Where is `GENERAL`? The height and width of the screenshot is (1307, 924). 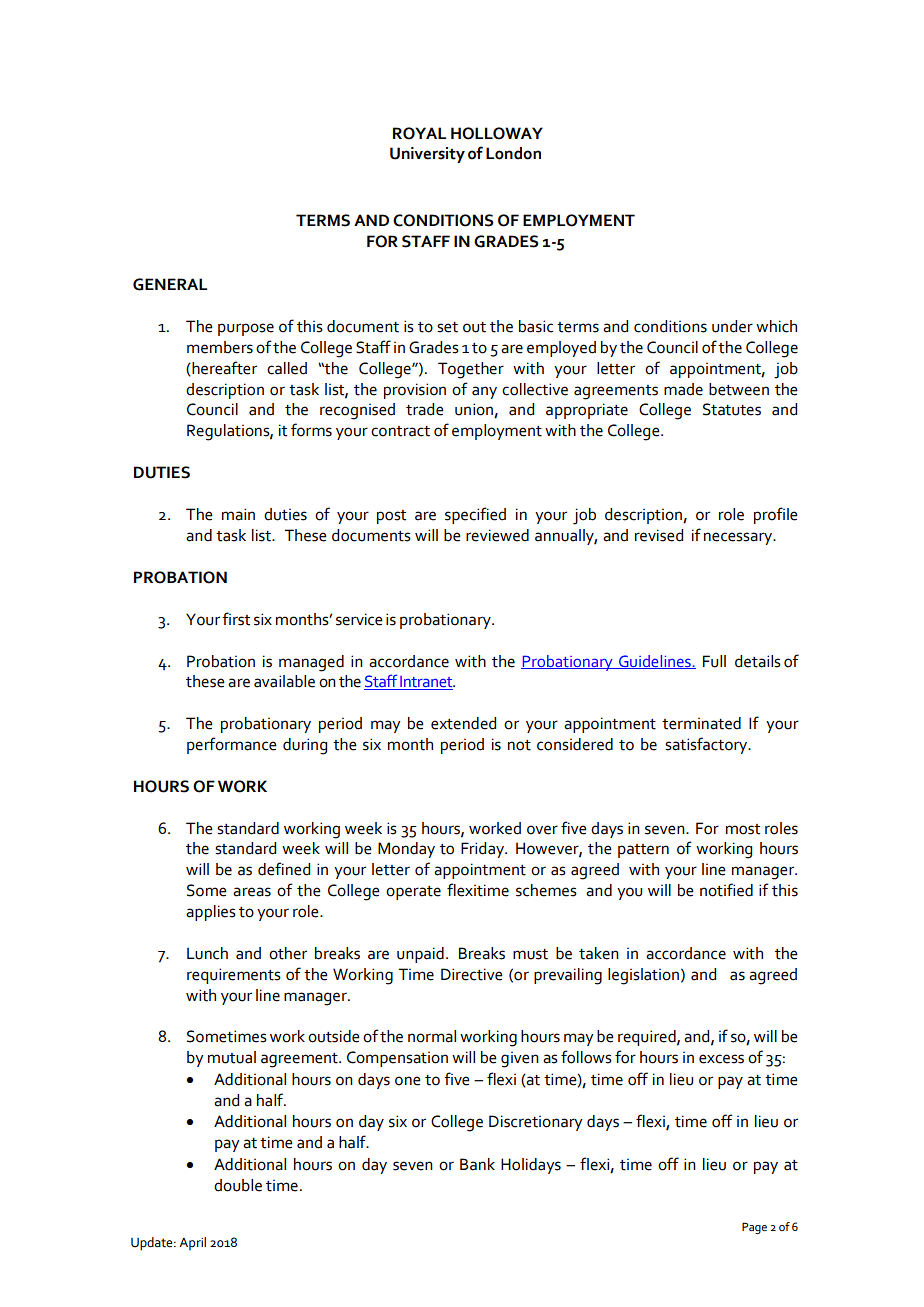 GENERAL is located at coordinates (170, 284).
